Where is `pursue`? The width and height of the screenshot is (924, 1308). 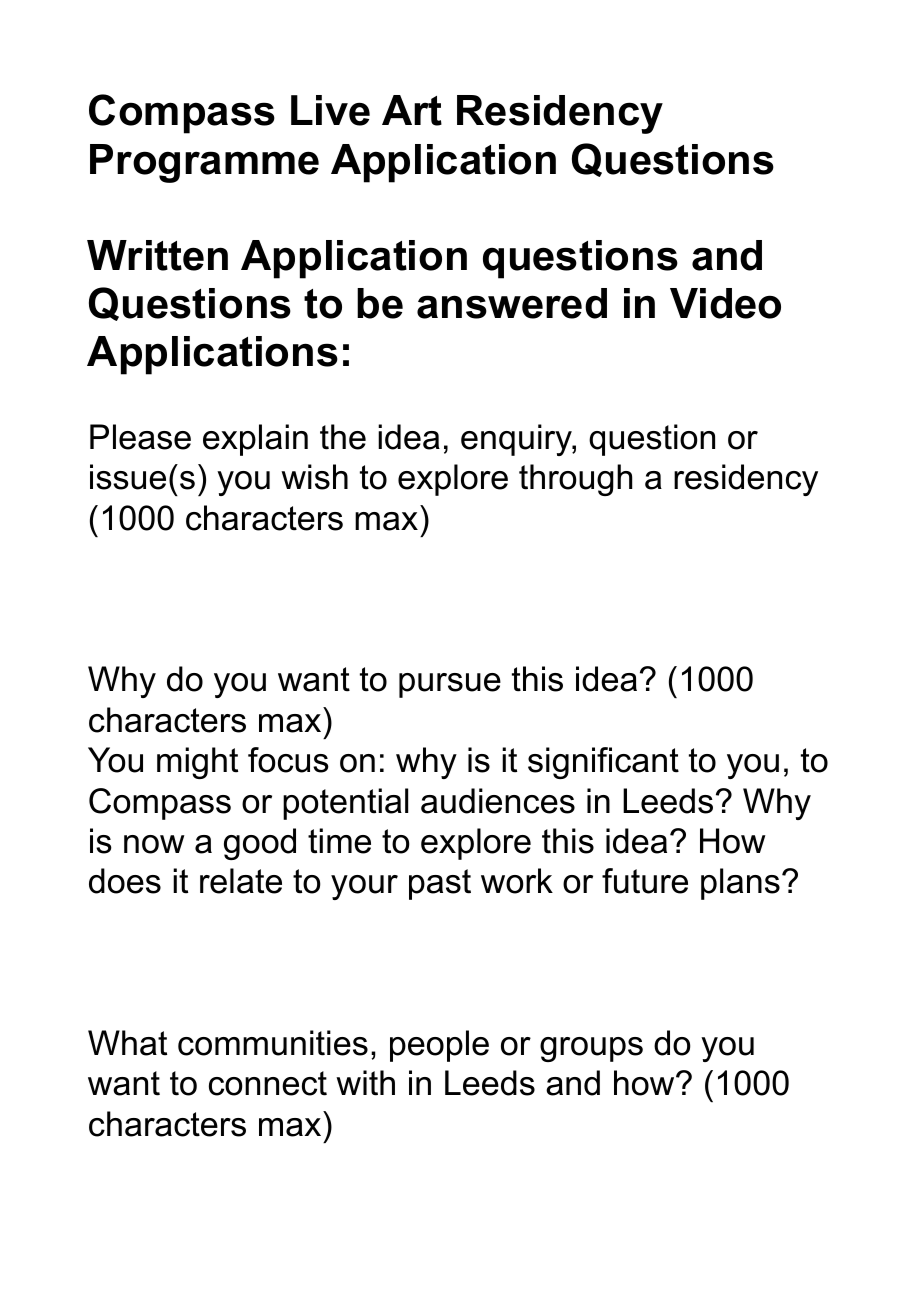
pursue is located at coordinates (450, 685).
